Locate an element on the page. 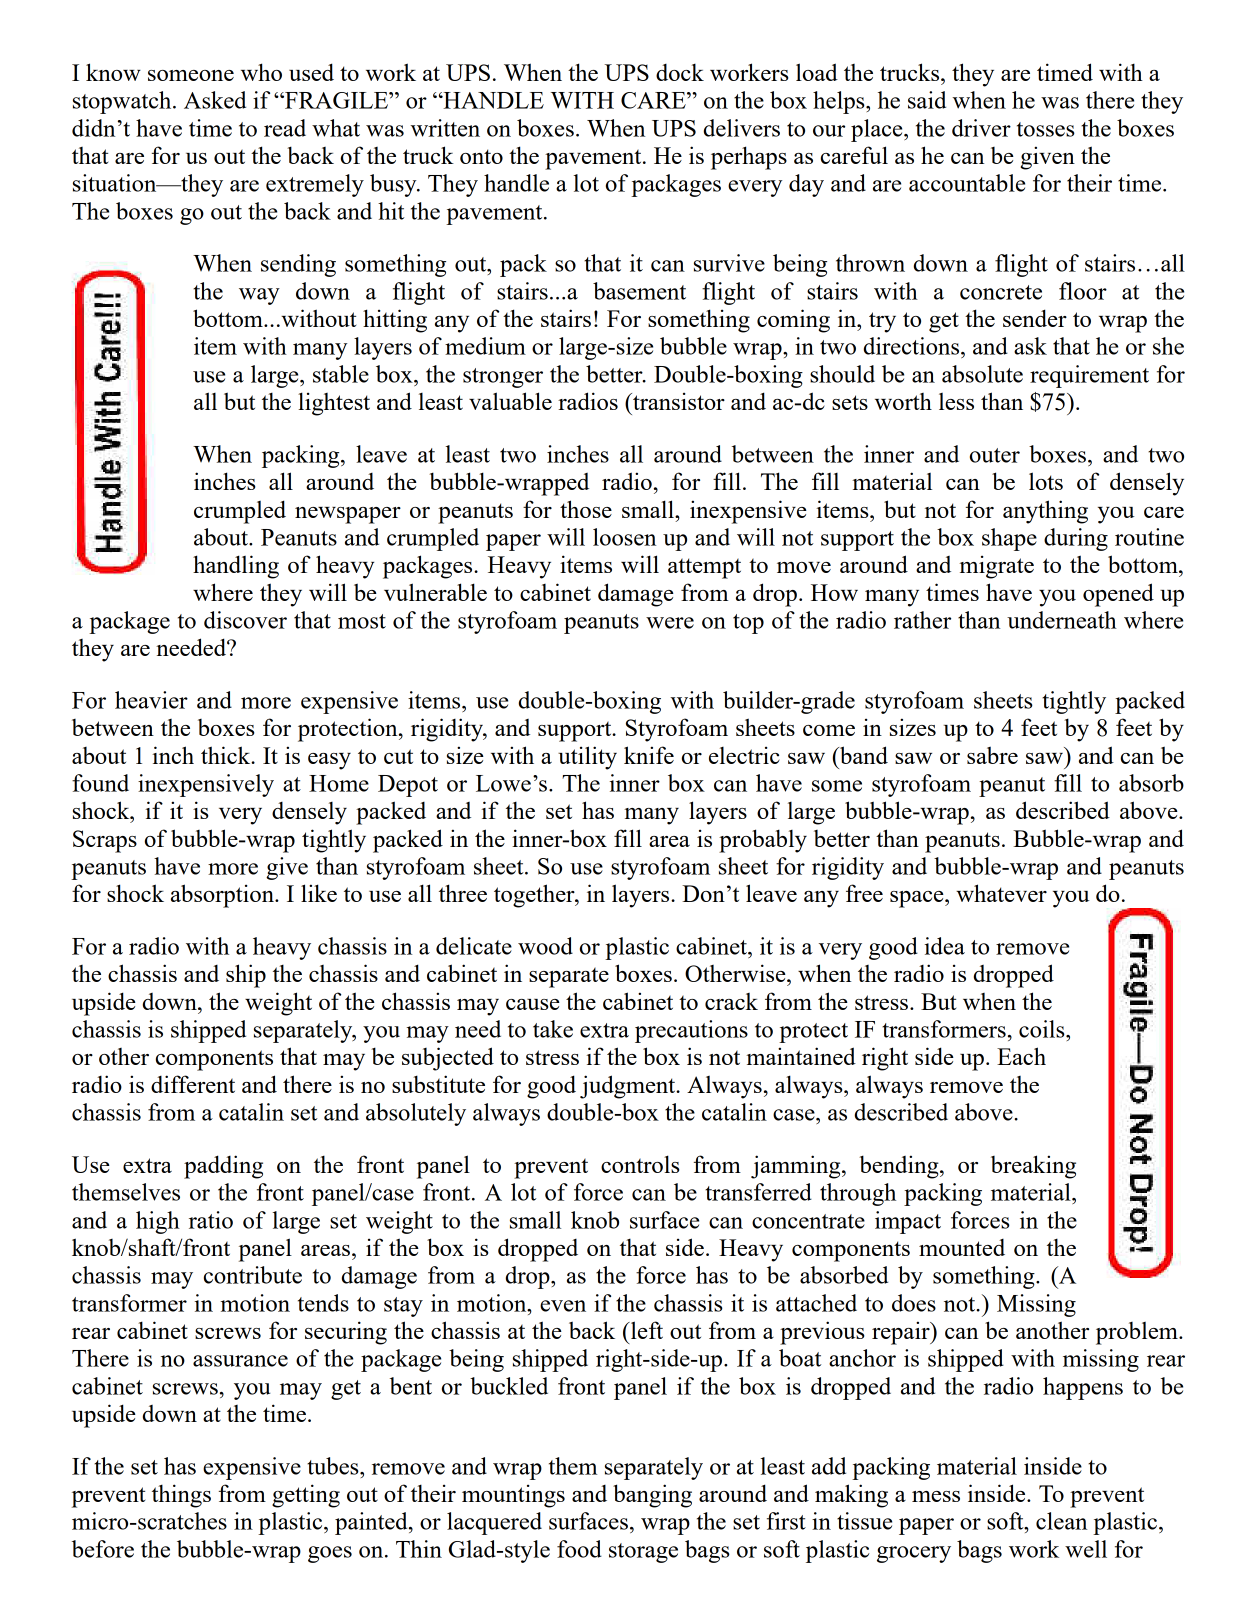  dock is located at coordinates (680, 72).
